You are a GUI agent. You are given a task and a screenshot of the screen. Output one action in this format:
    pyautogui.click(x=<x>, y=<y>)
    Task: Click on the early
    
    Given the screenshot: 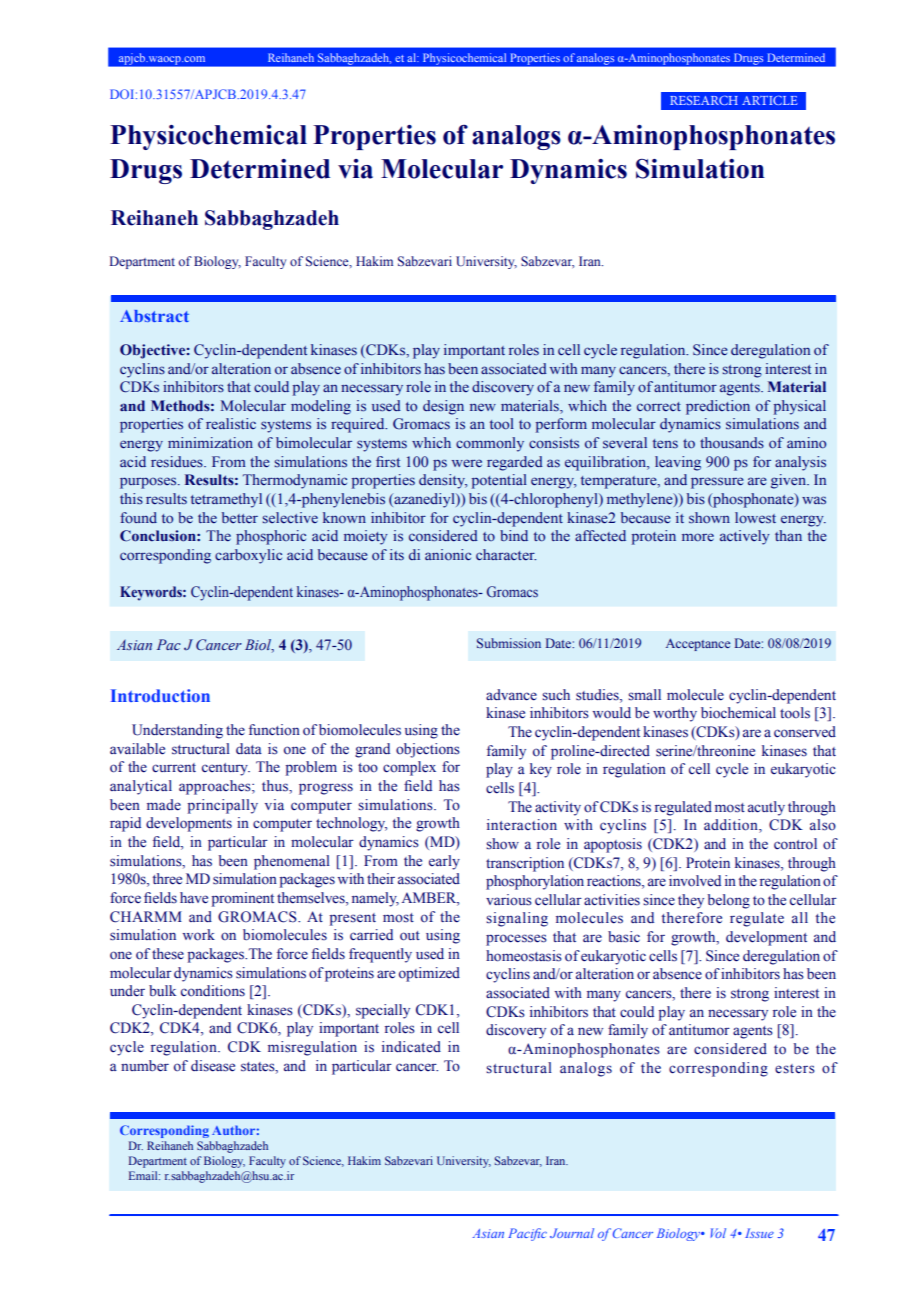 What is the action you would take?
    pyautogui.click(x=444, y=862)
